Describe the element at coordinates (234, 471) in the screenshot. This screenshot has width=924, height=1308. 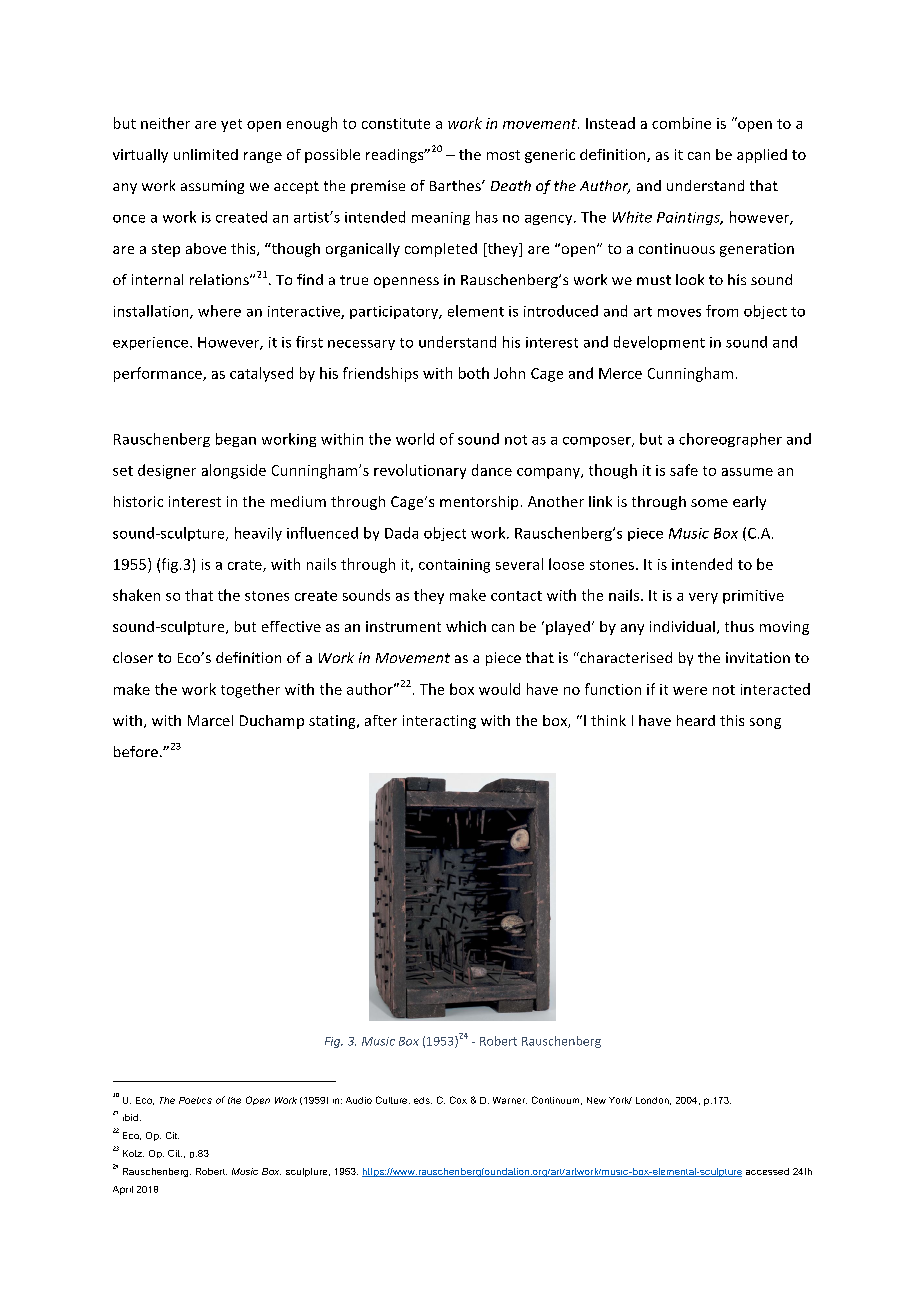
I see `alongside` at that location.
